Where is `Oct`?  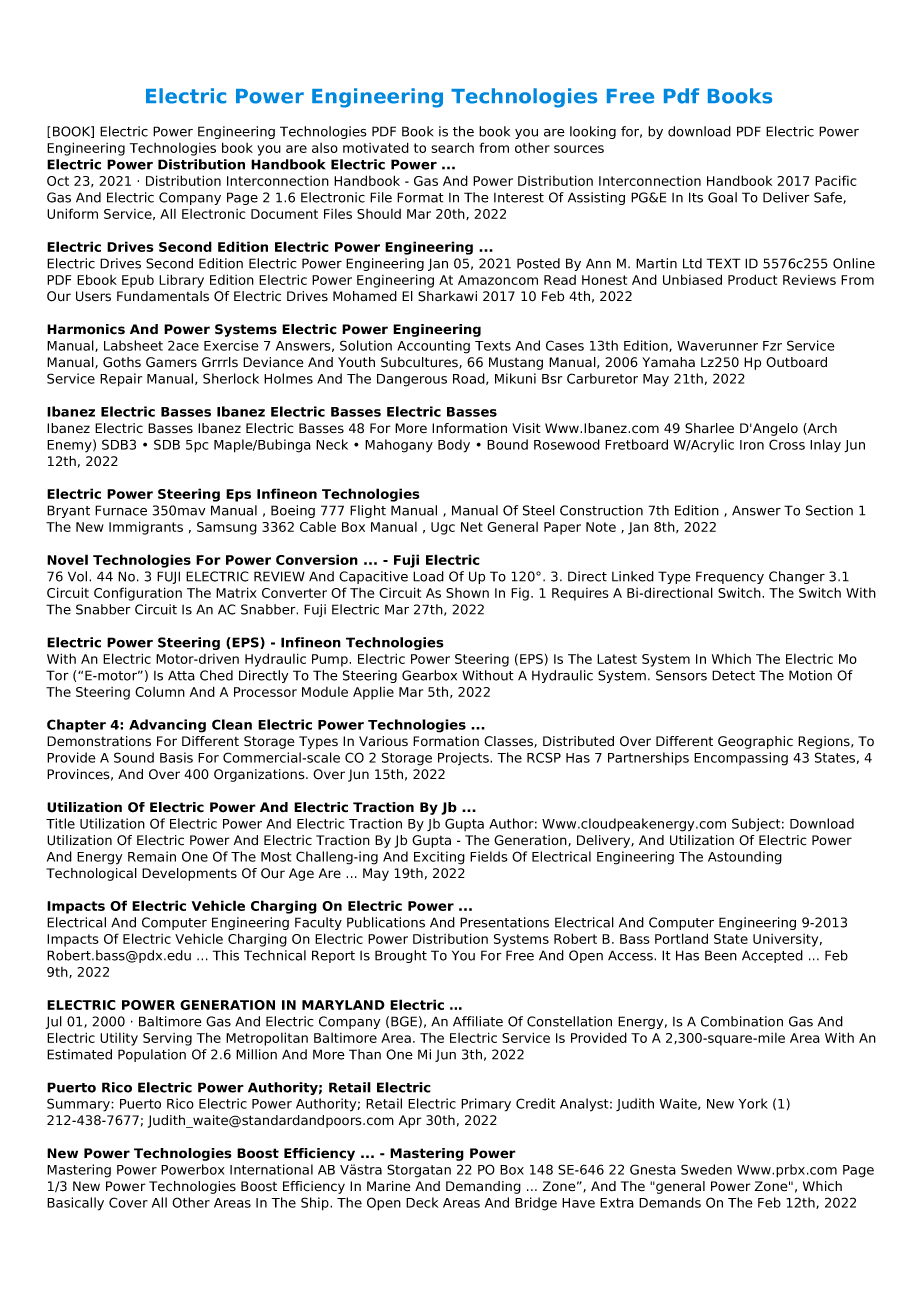 Oct is located at coordinates (58, 181).
